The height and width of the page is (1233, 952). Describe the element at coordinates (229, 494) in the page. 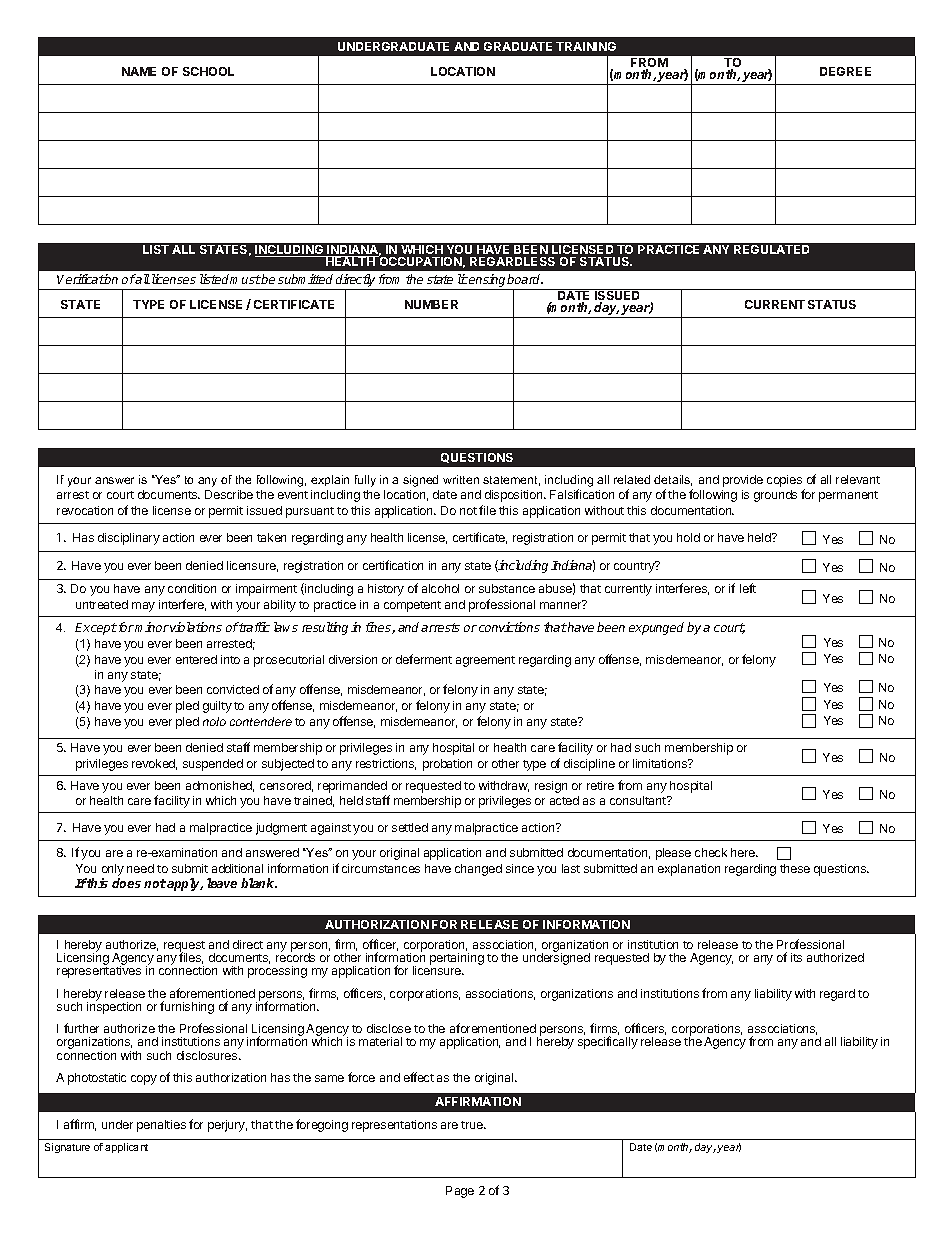

I see `Describe` at that location.
